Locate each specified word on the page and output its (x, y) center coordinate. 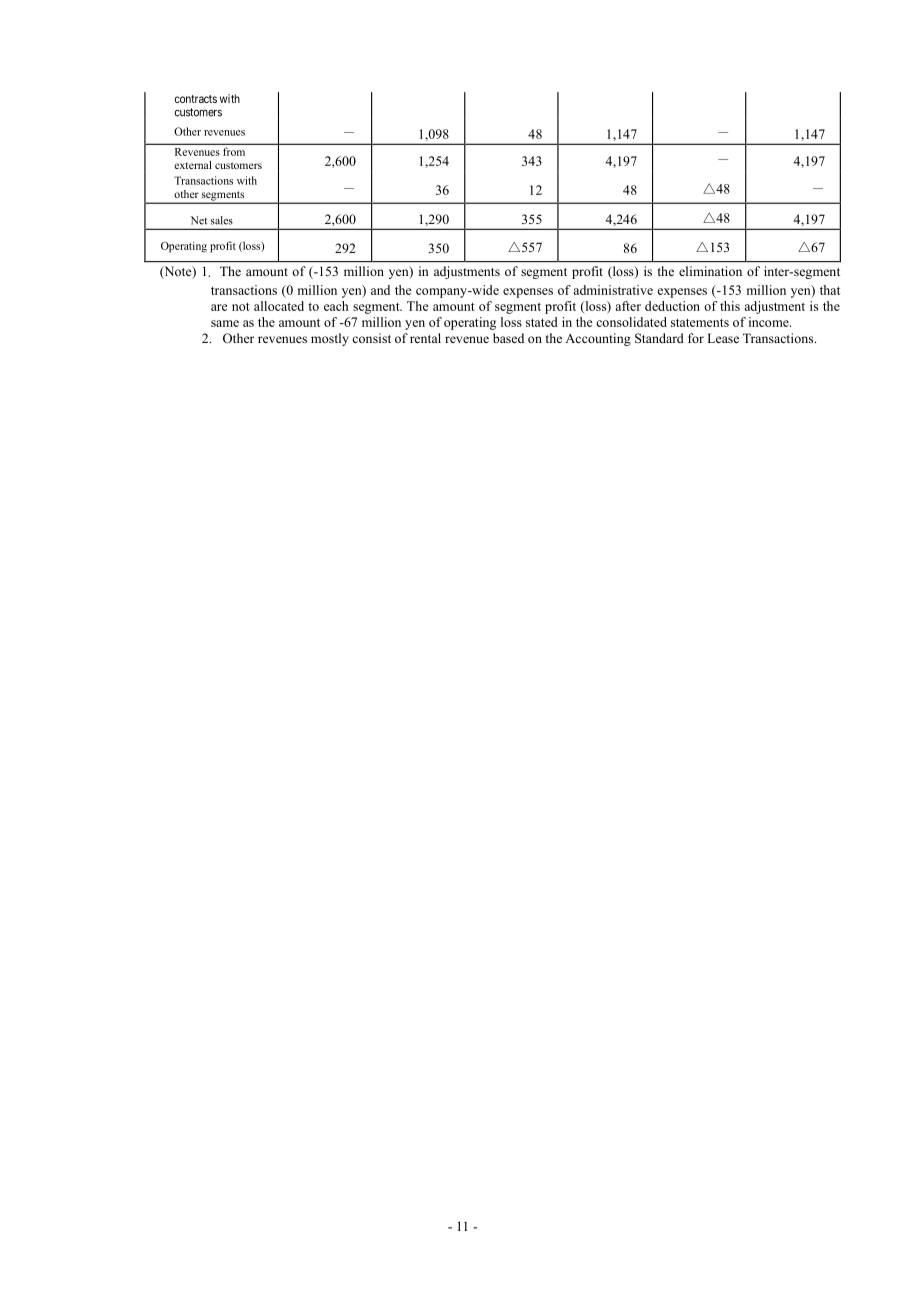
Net (199, 220)
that (830, 290)
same (225, 323)
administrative (613, 290)
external (193, 165)
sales (222, 220)
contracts (196, 99)
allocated (279, 306)
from (234, 151)
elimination (710, 271)
